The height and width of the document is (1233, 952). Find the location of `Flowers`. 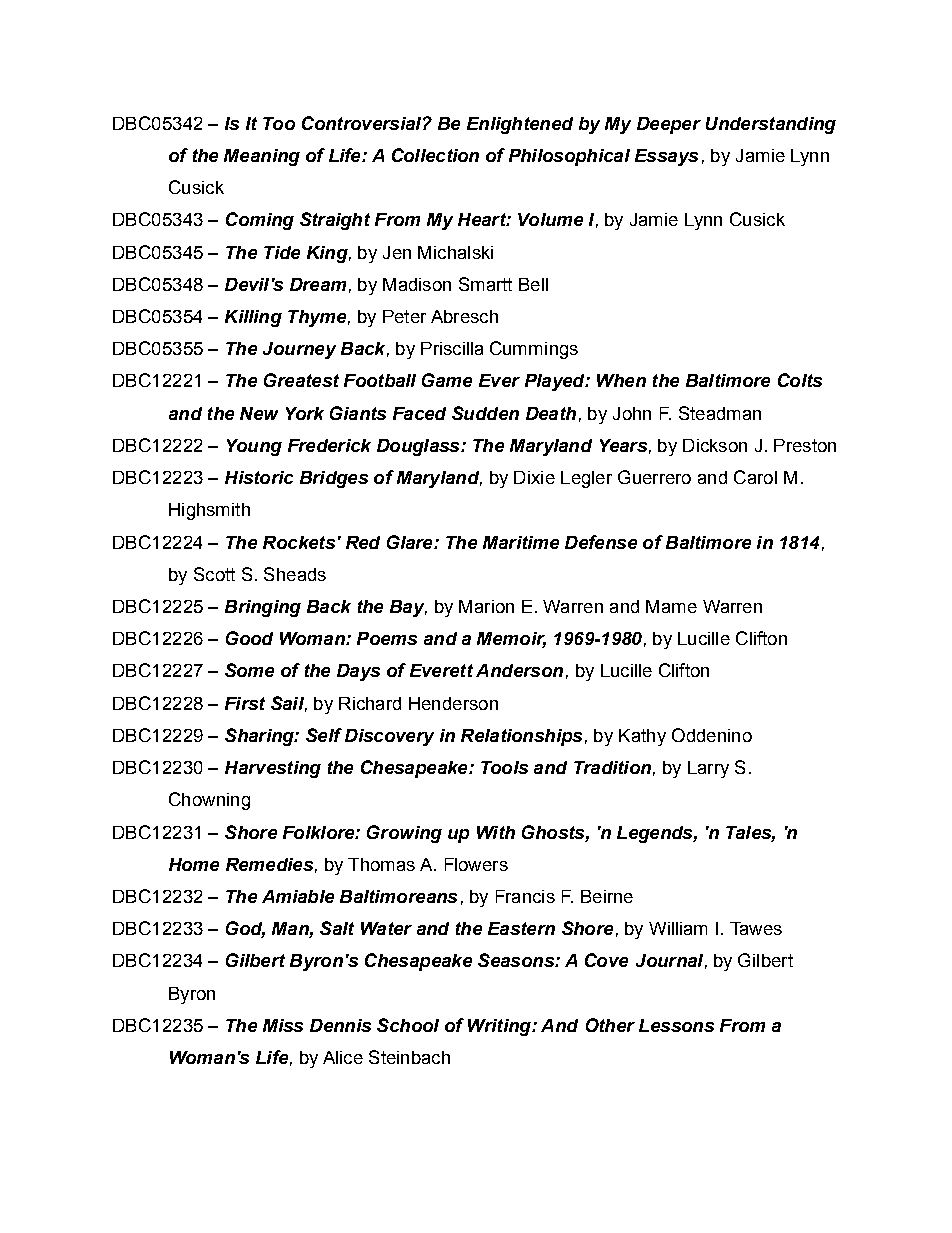

Flowers is located at coordinates (476, 864).
